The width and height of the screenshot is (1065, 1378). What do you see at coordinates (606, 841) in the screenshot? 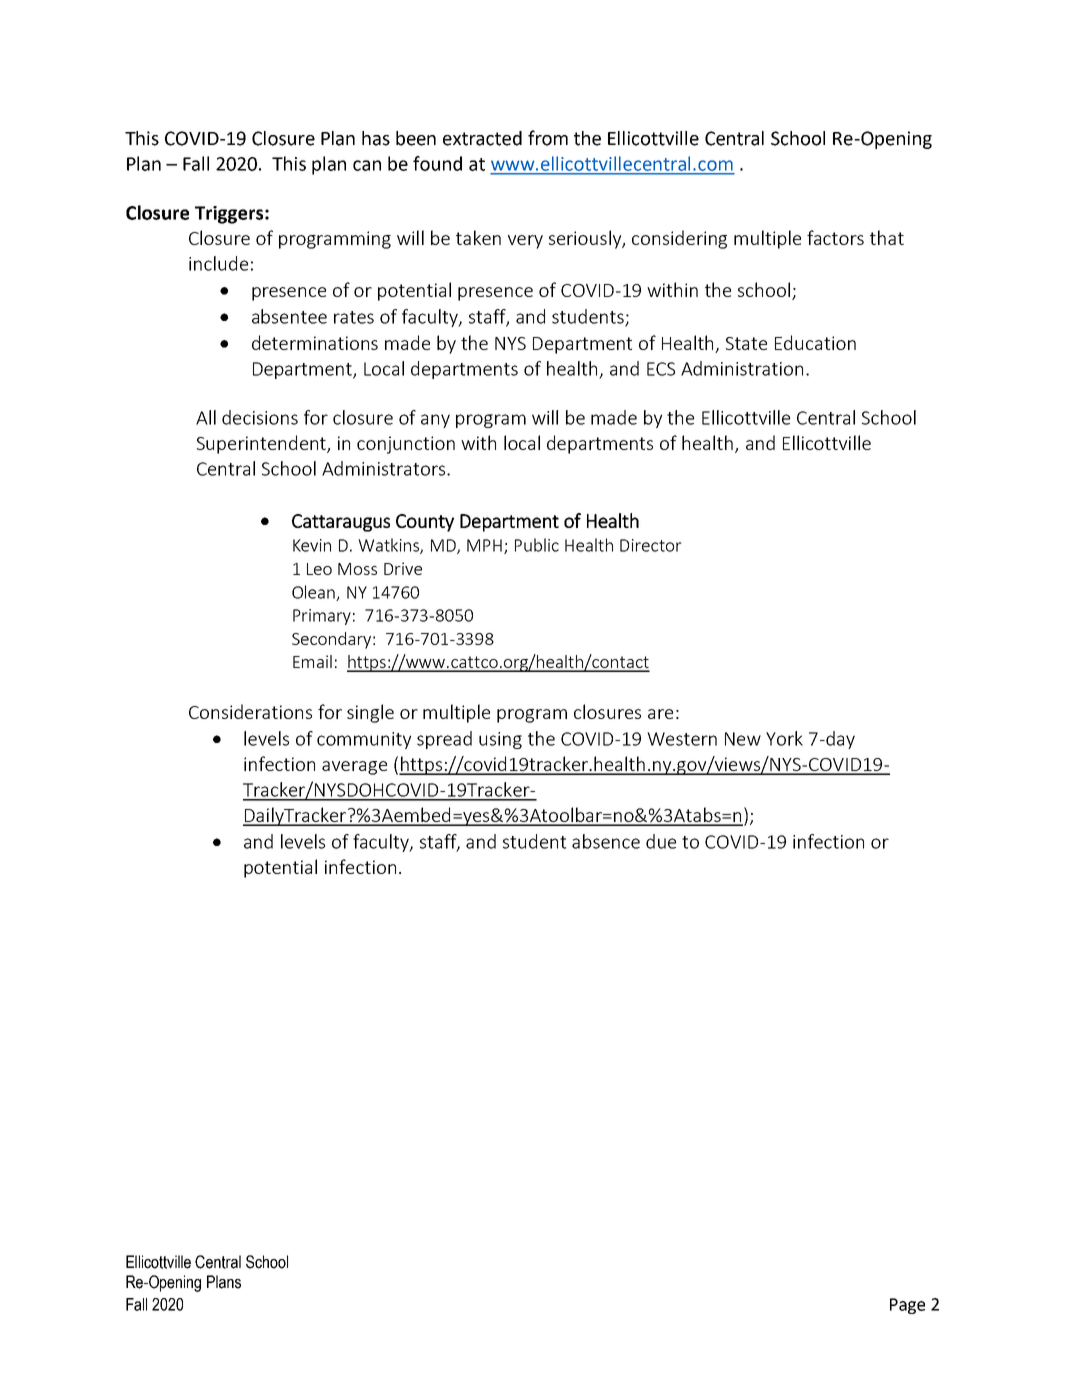
I see `absence` at bounding box center [606, 841].
